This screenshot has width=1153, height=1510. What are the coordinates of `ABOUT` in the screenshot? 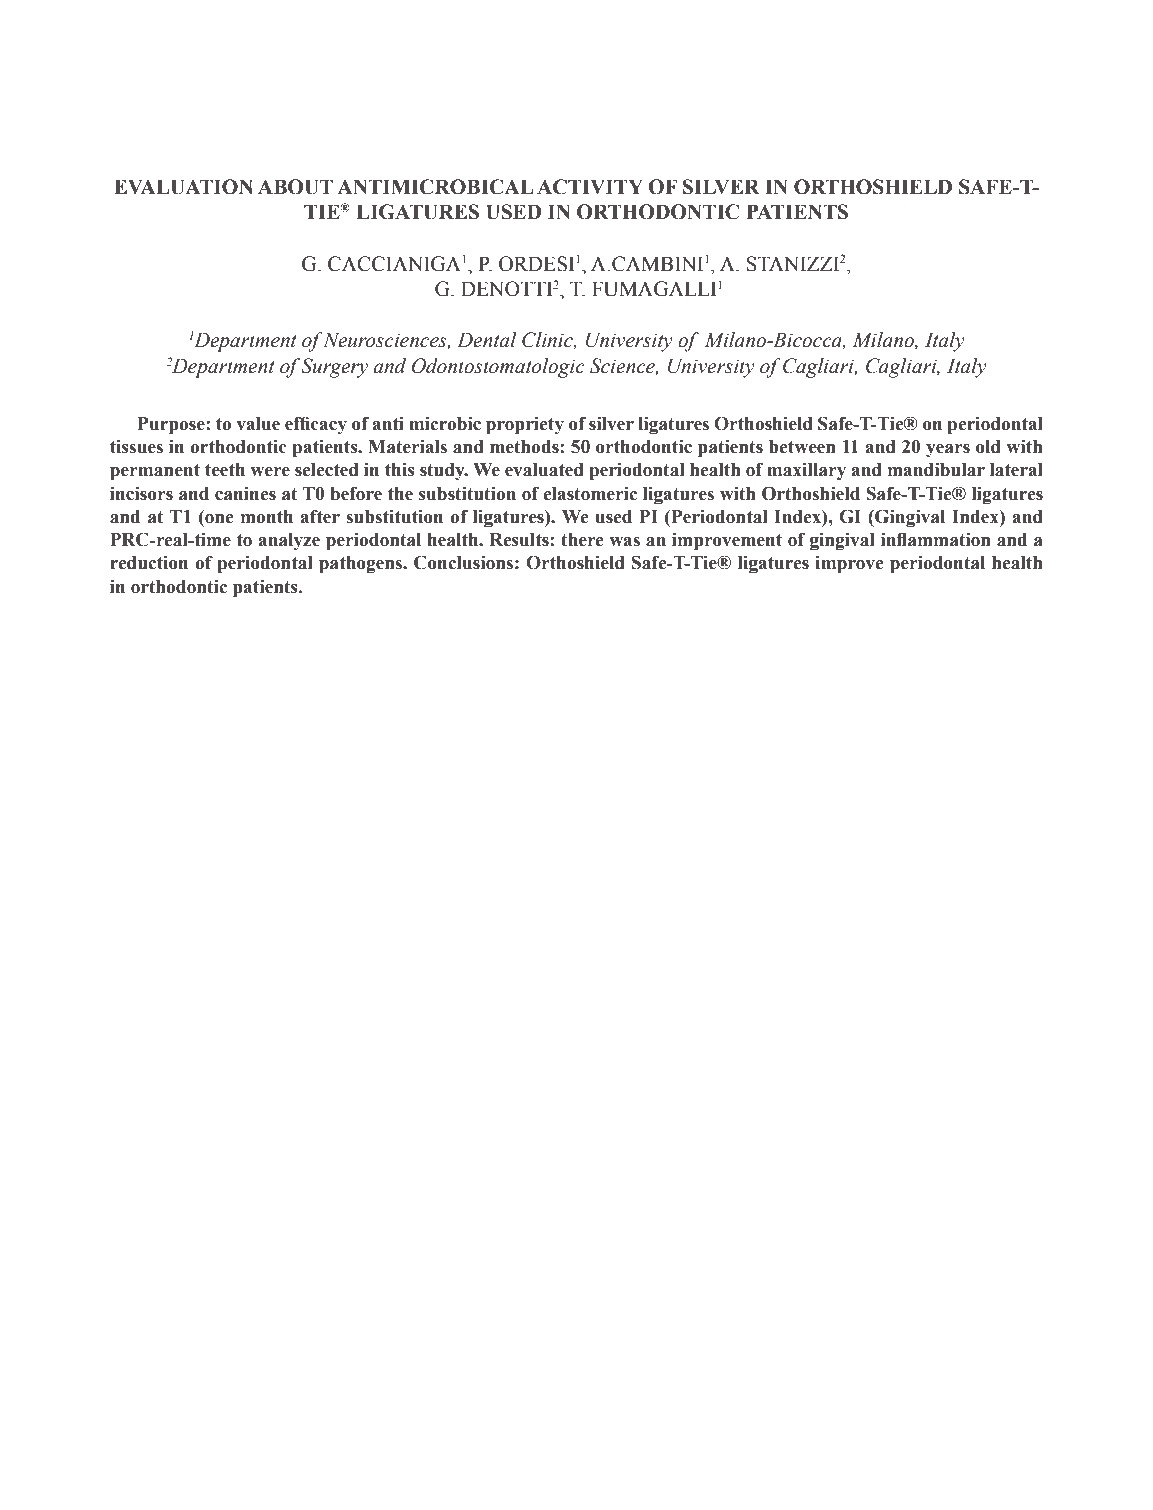 It's located at (295, 187).
